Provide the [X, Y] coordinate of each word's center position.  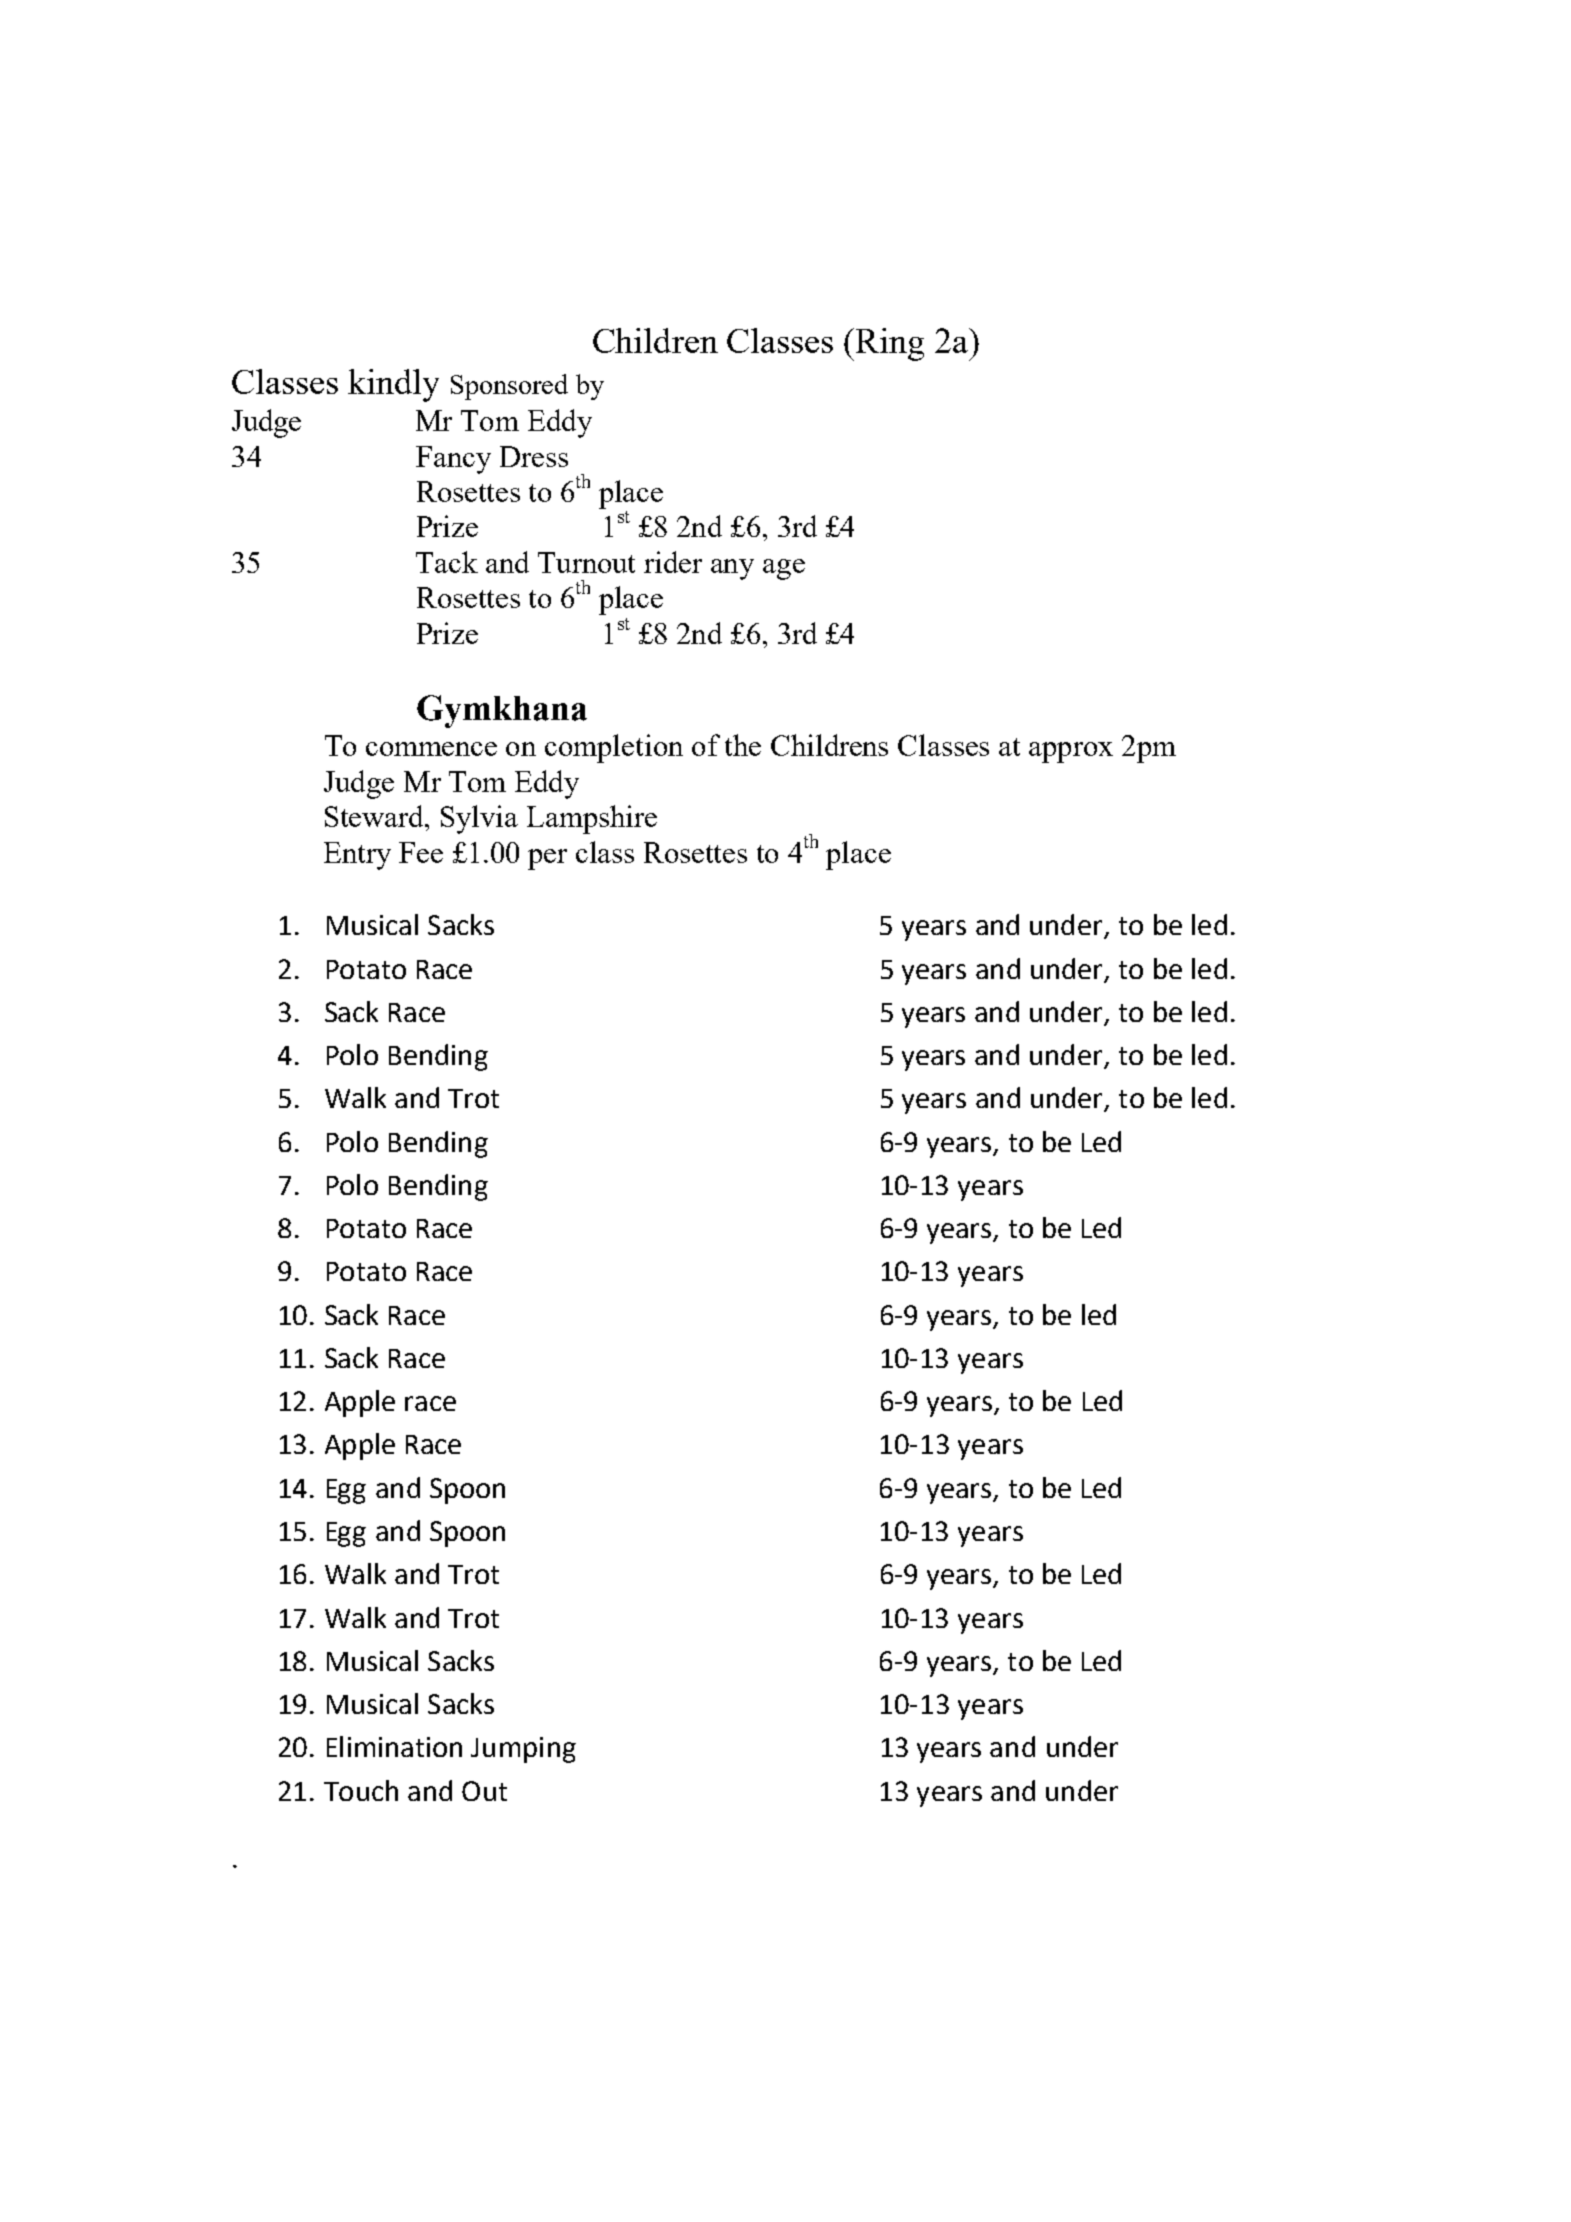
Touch [361, 1790]
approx [1071, 752]
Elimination [394, 1746]
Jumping [523, 1750]
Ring [890, 344]
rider [673, 562]
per [547, 859]
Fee [421, 852]
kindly [393, 385]
